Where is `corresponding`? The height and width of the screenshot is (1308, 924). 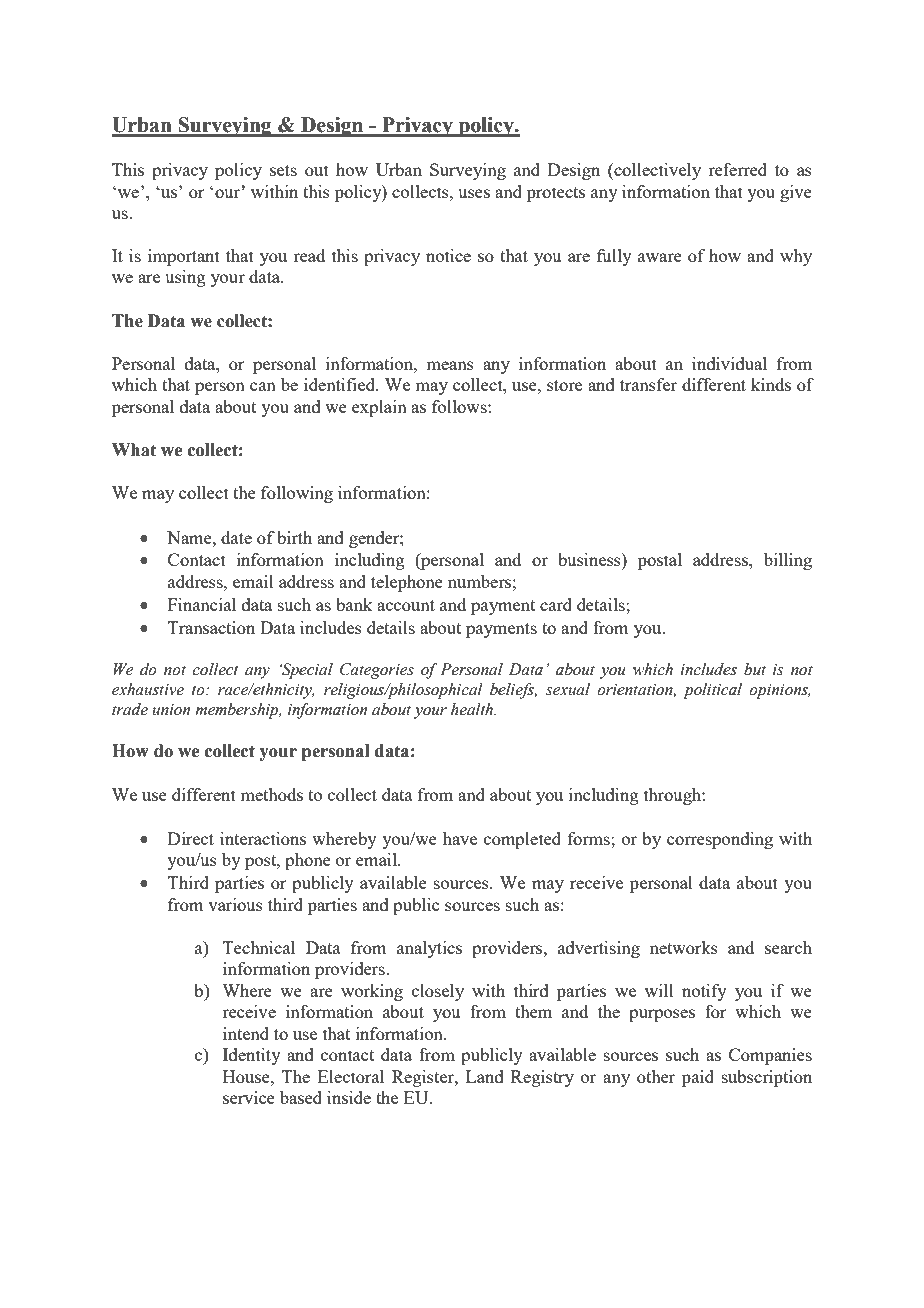 corresponding is located at coordinates (720, 840).
